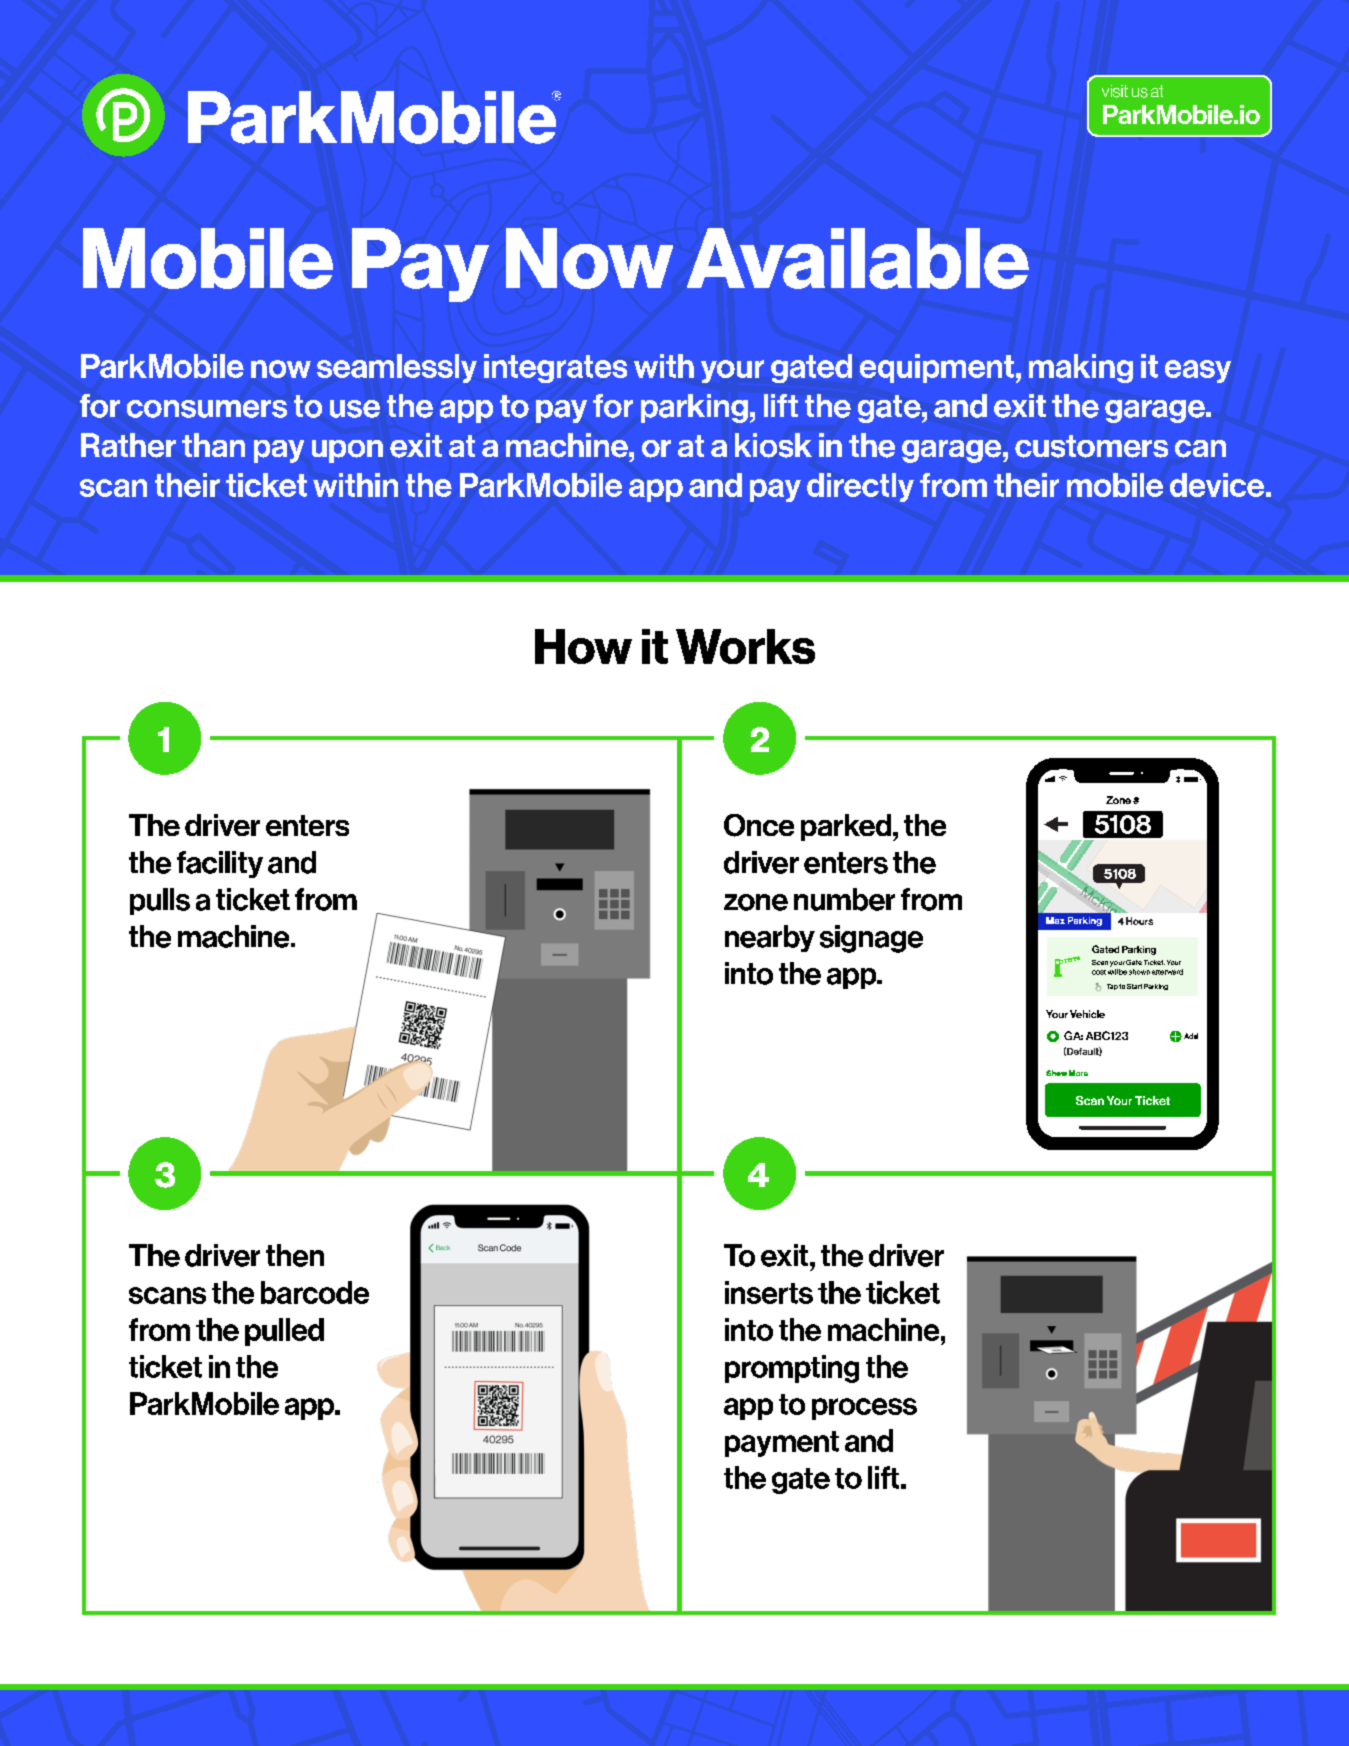 This document has width=1349, height=1746. I want to click on visit, so click(1115, 91).
